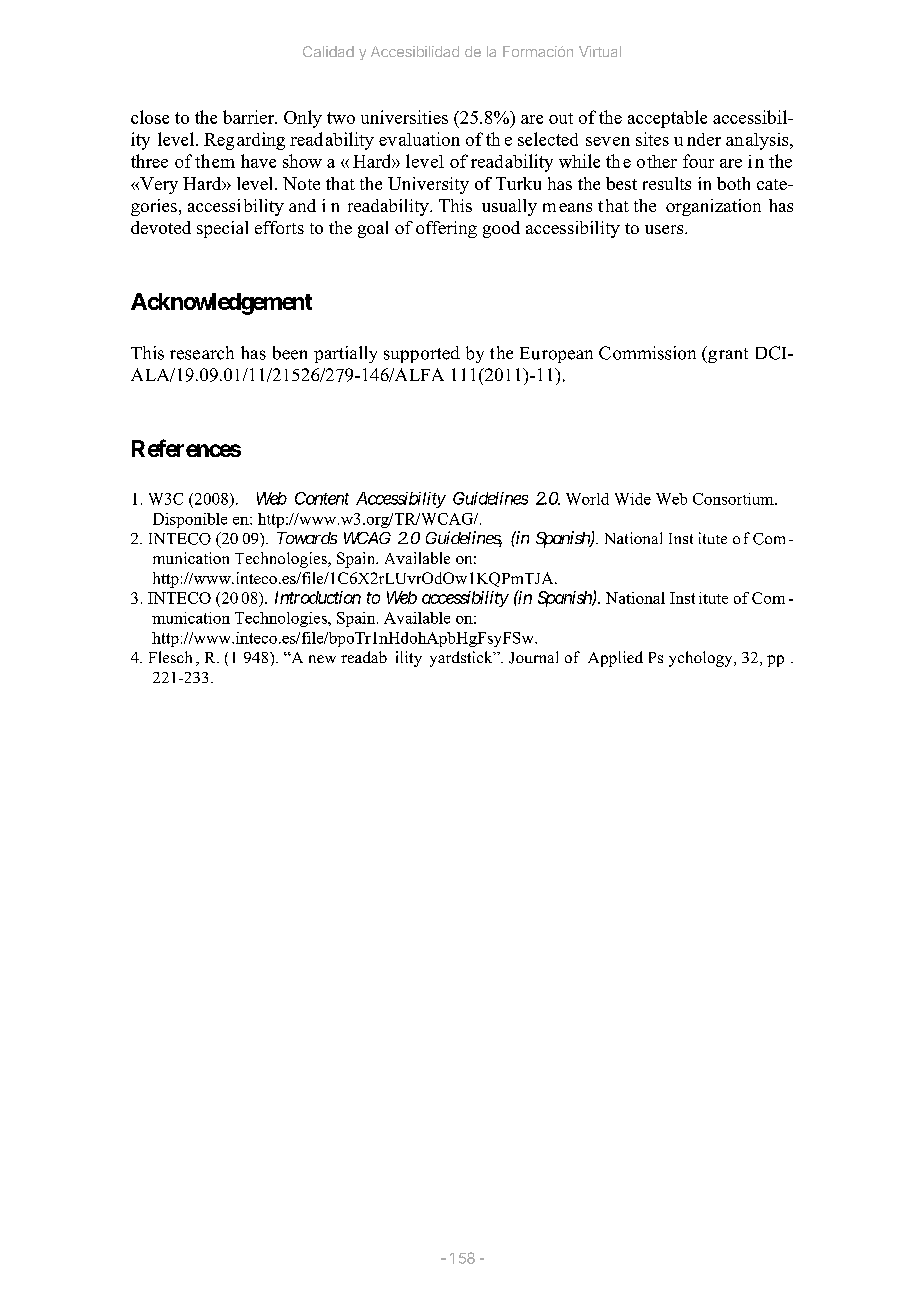 This image has height=1305, width=924. Describe the element at coordinates (202, 353) in the image. I see `research` at that location.
